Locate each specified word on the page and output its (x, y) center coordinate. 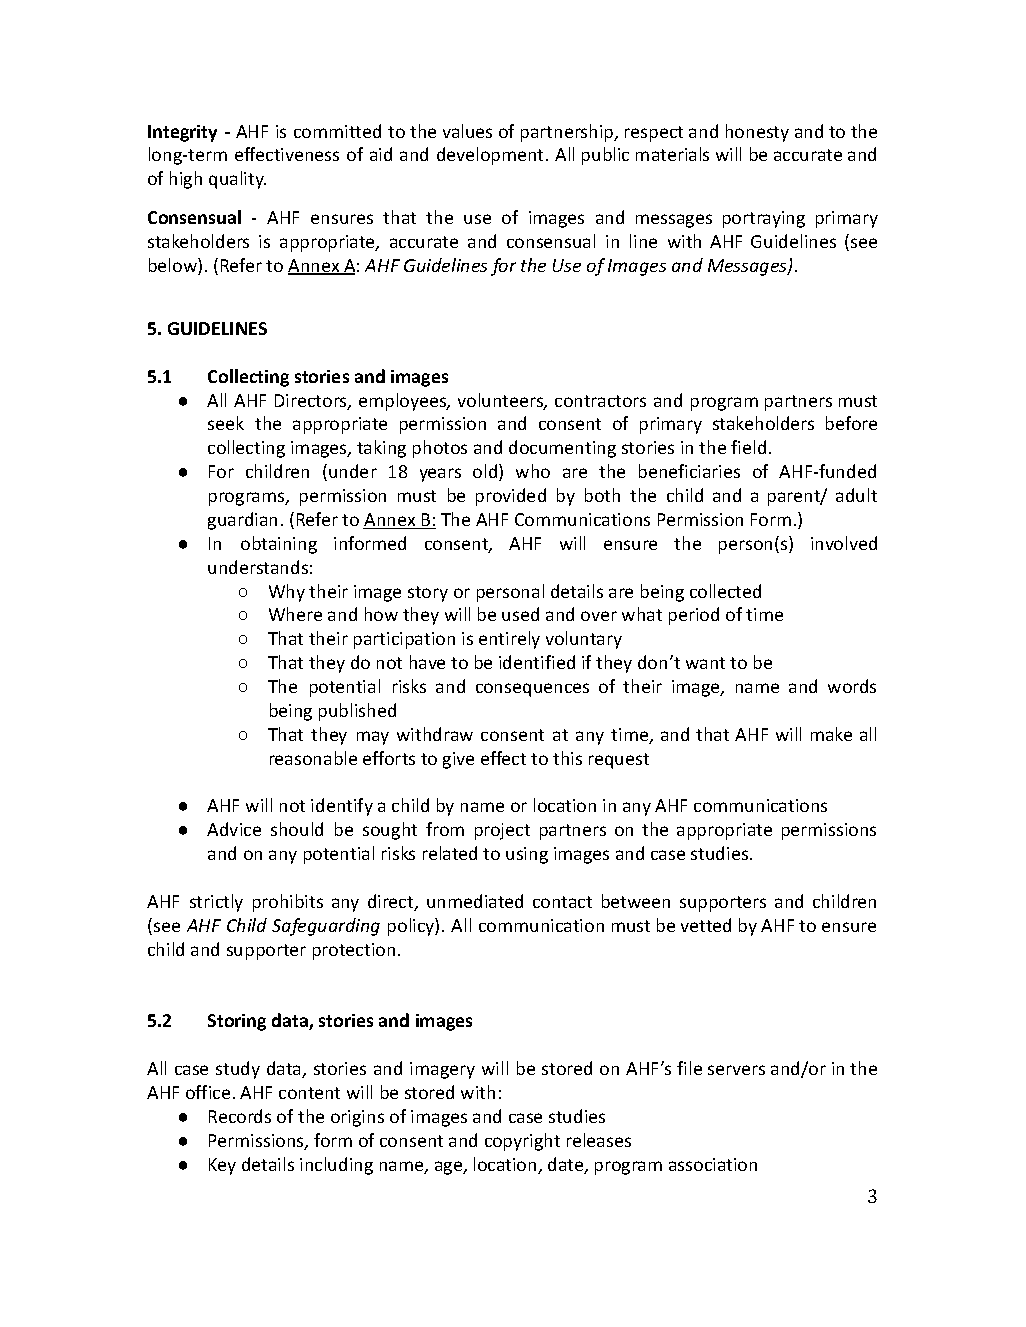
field (748, 447)
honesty (757, 133)
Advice (234, 829)
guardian (242, 521)
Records (240, 1116)
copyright (522, 1142)
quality (237, 180)
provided (511, 497)
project (502, 831)
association (713, 1164)
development (490, 156)
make (831, 734)
